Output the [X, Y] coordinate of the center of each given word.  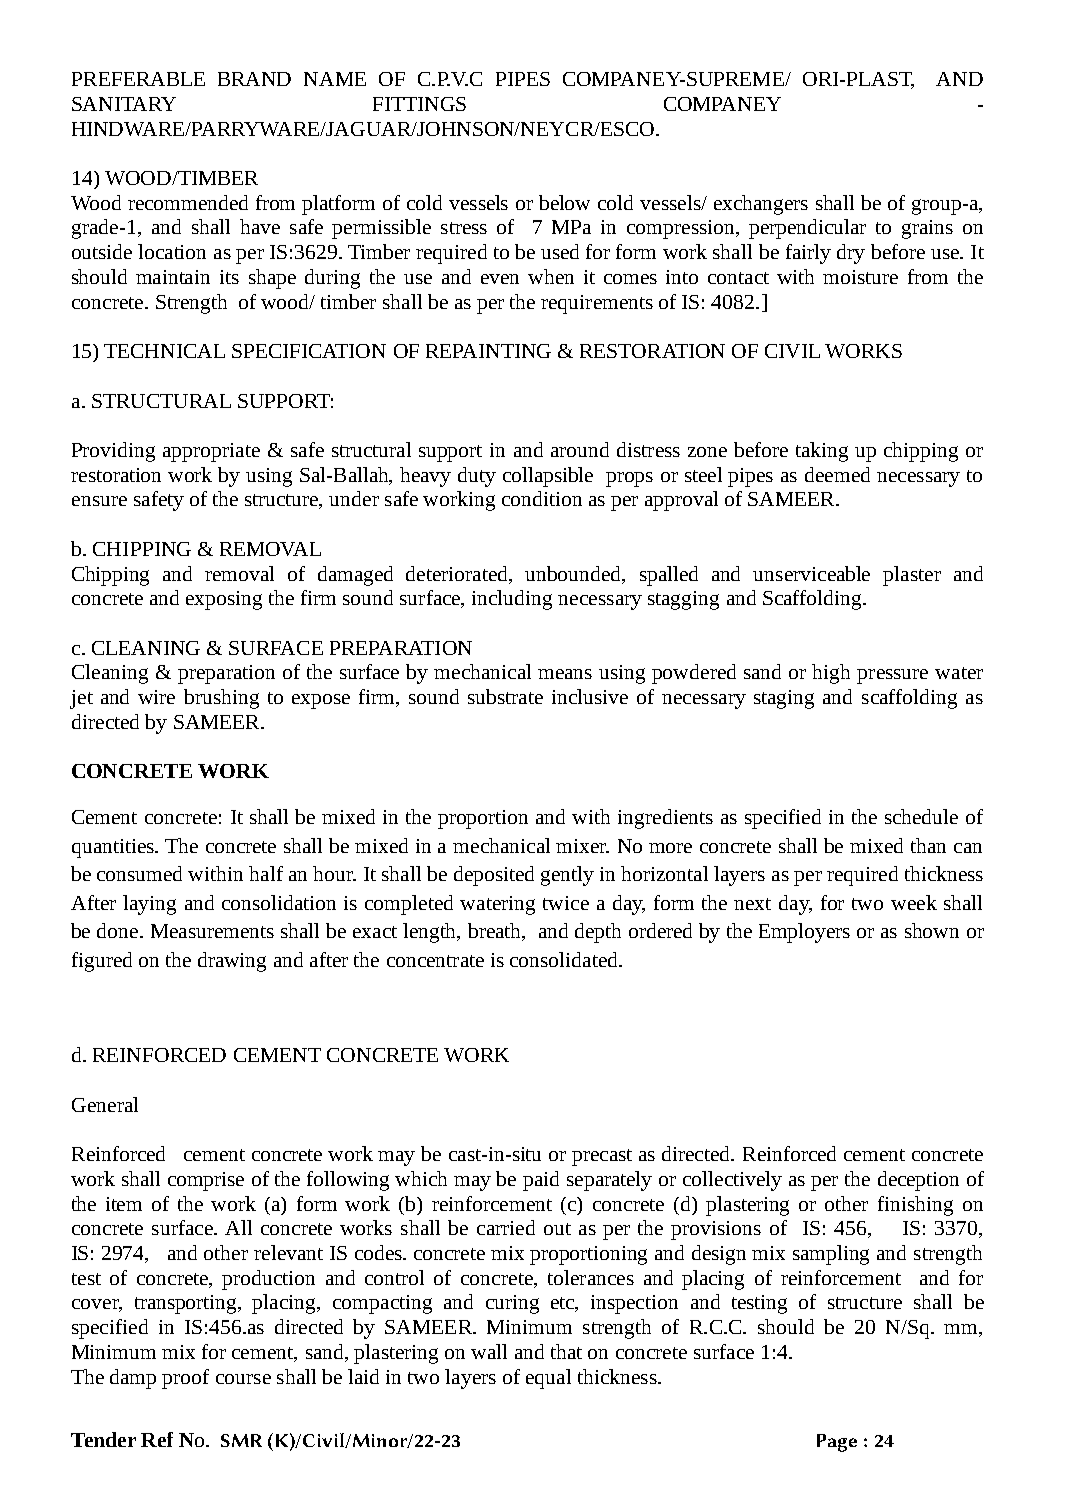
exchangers [761, 205]
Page [837, 1443]
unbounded [574, 574]
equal [548, 1379]
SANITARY [124, 104]
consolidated [565, 959]
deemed [837, 474]
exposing [224, 600]
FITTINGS [419, 104]
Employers [804, 933]
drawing [232, 962]
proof [185, 1379]
